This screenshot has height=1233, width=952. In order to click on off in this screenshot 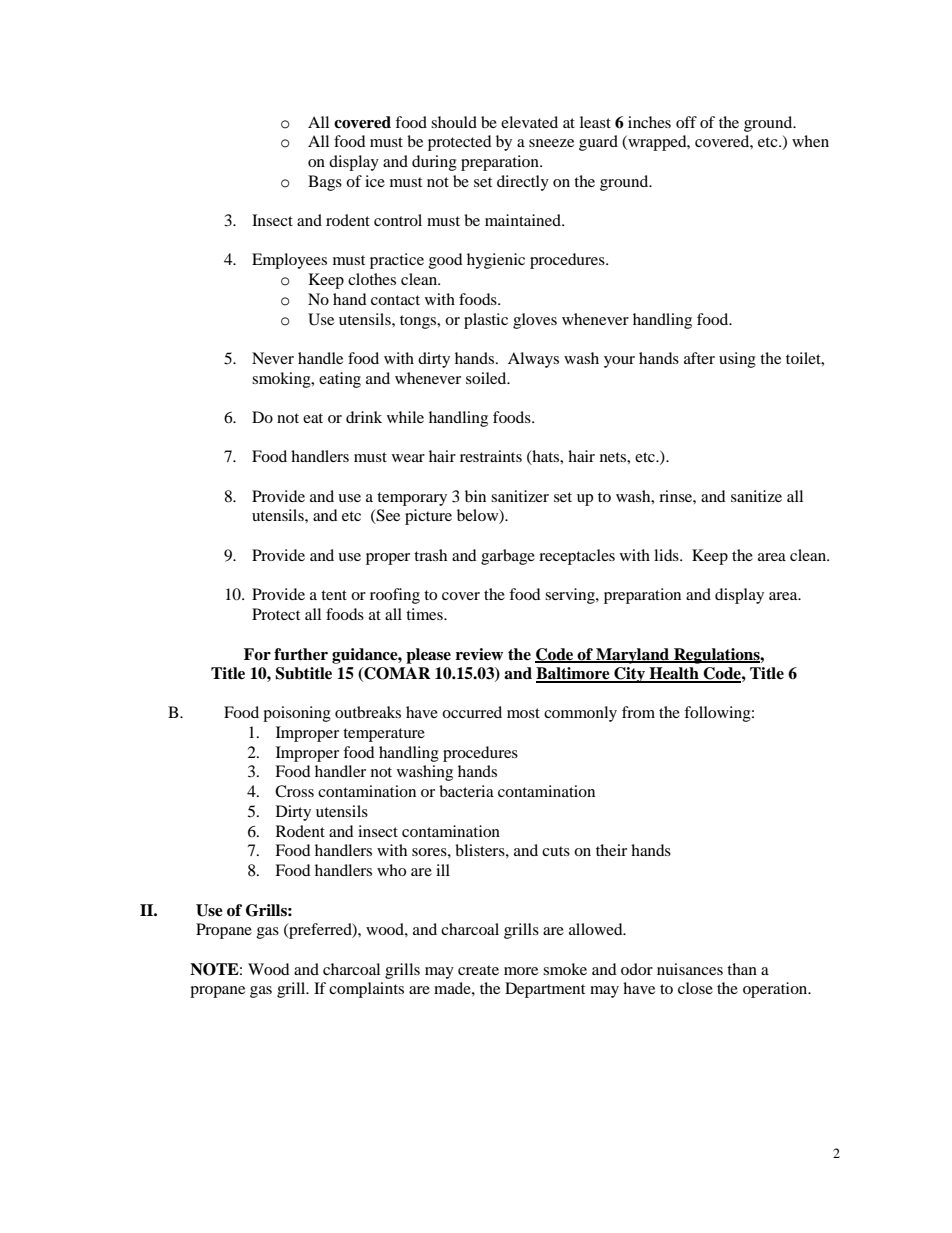, I will do `click(686, 122)`.
